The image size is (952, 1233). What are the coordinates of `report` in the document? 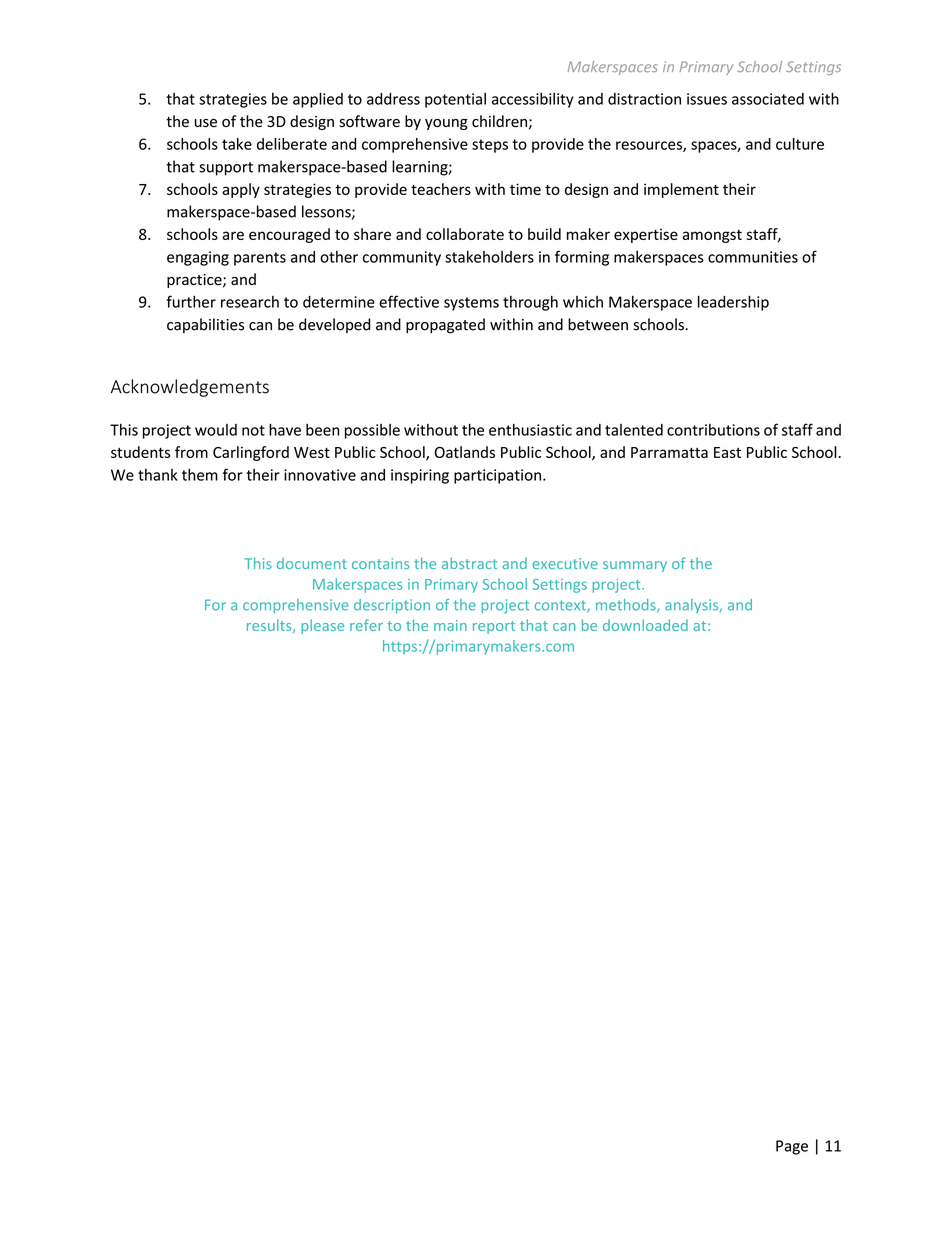 It's located at (494, 627).
